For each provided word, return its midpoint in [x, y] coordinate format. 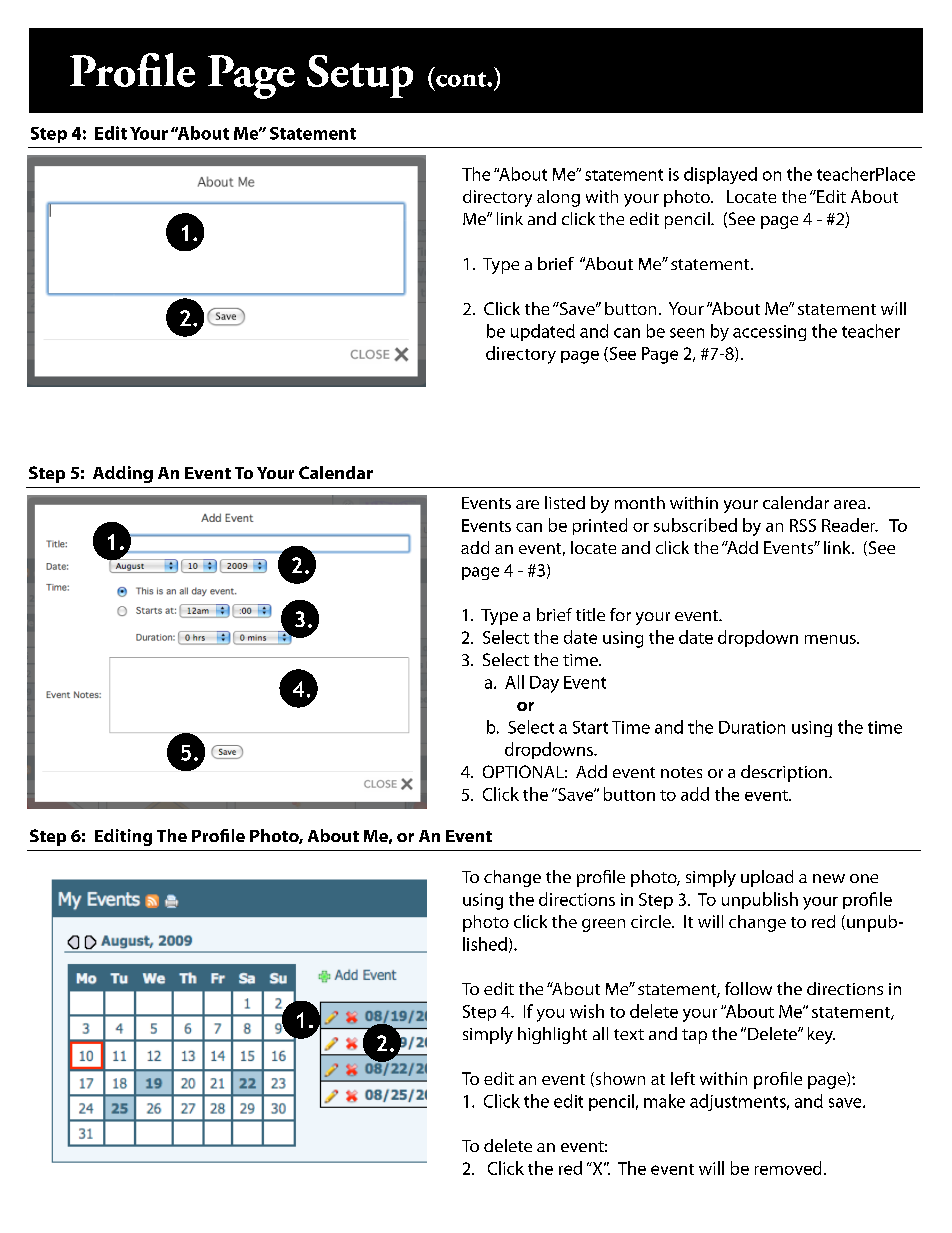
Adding [123, 474]
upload [767, 878]
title [590, 614]
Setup [360, 76]
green [603, 925]
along [558, 198]
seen [687, 333]
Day [544, 684]
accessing [769, 333]
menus [831, 639]
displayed [720, 175]
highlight [552, 1035]
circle [652, 921]
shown [619, 1079]
